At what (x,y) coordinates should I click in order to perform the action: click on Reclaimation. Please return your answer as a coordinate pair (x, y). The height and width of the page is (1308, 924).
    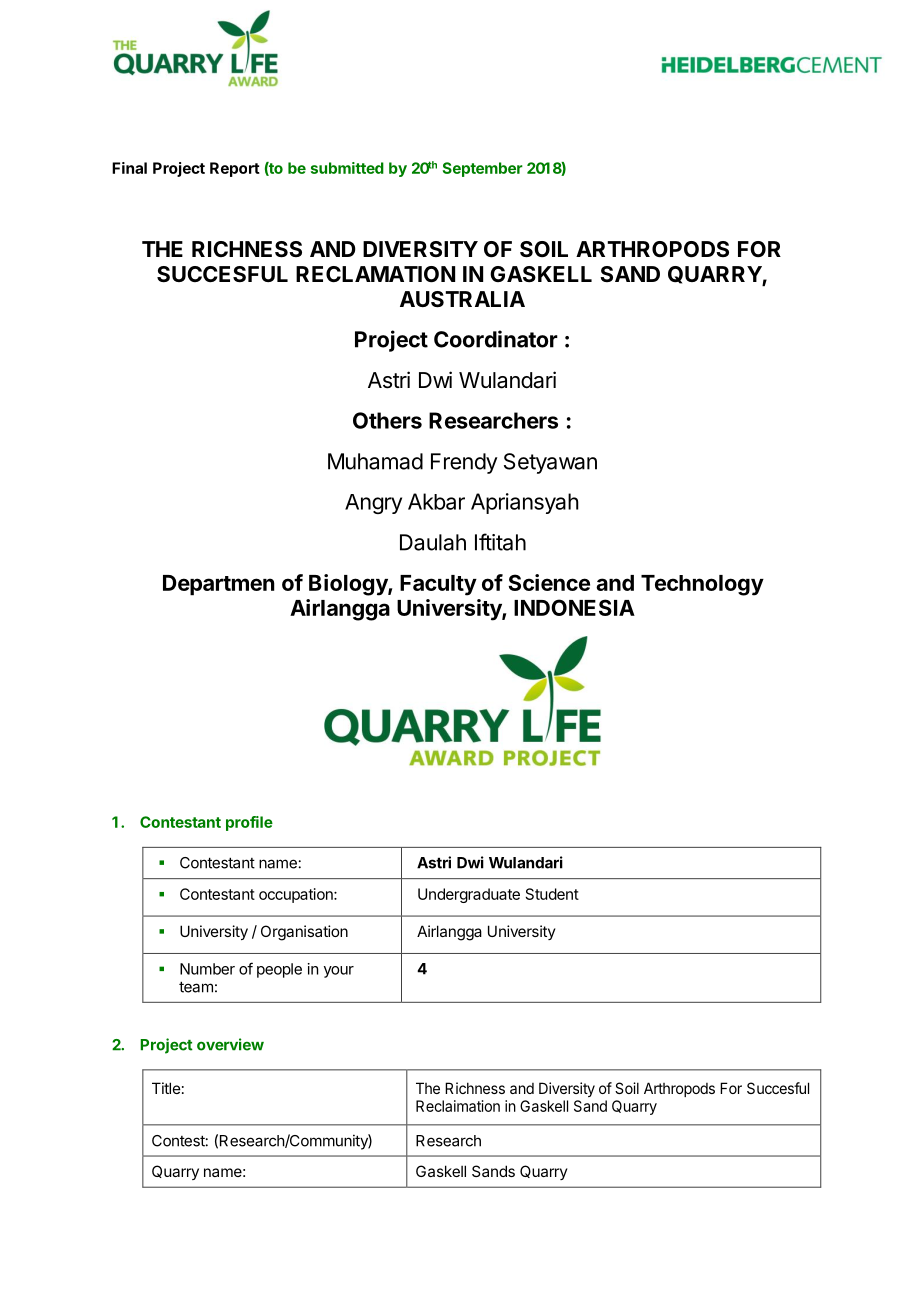
    Looking at the image, I should click on (458, 1106).
